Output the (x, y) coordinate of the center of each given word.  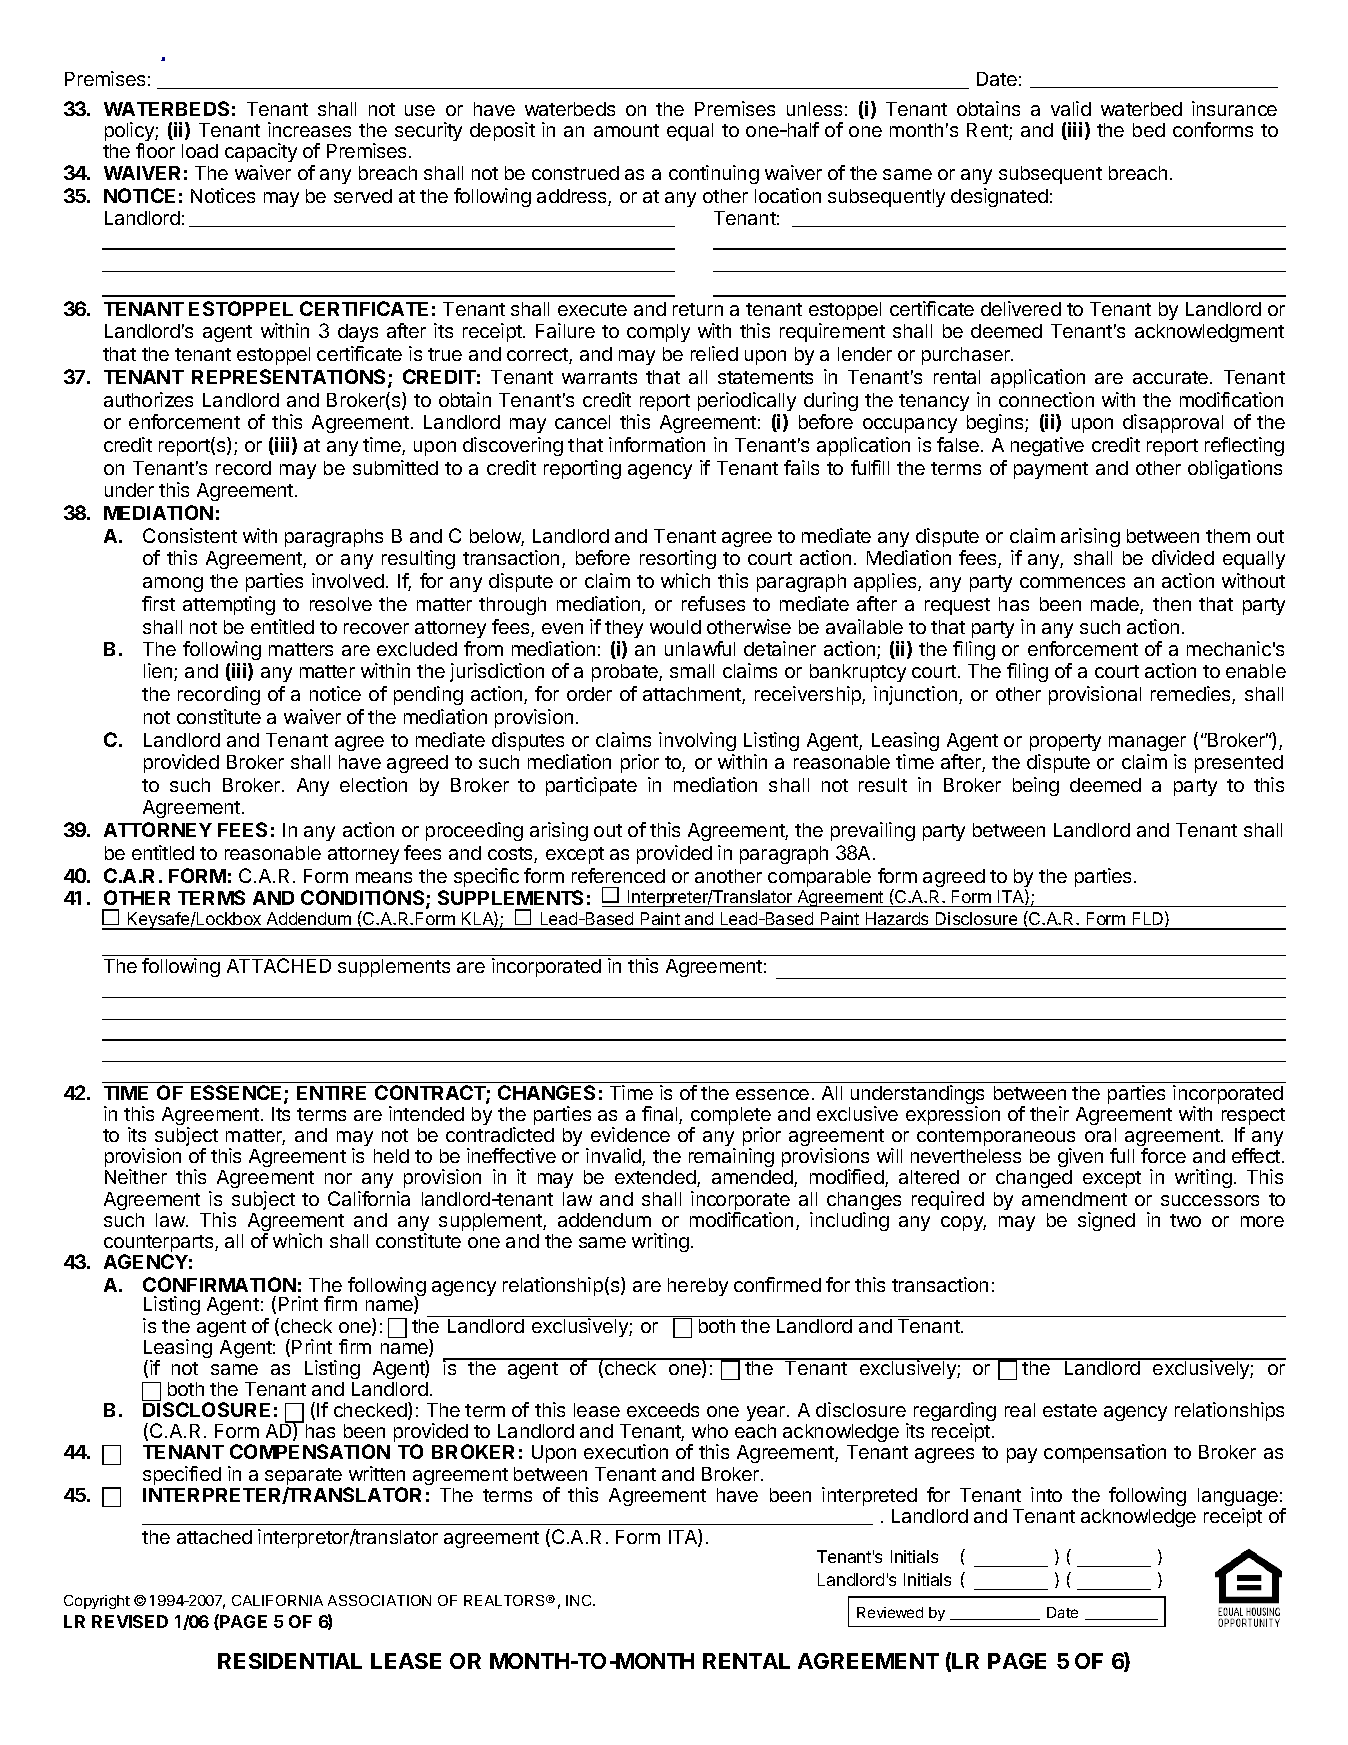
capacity (261, 152)
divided (1183, 557)
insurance (1234, 108)
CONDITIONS (364, 899)
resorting (678, 559)
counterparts (160, 1245)
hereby (698, 1287)
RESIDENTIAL (290, 1661)
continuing (714, 174)
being (1036, 786)
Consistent (190, 535)
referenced (618, 875)
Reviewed (890, 1612)
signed (1106, 1221)
